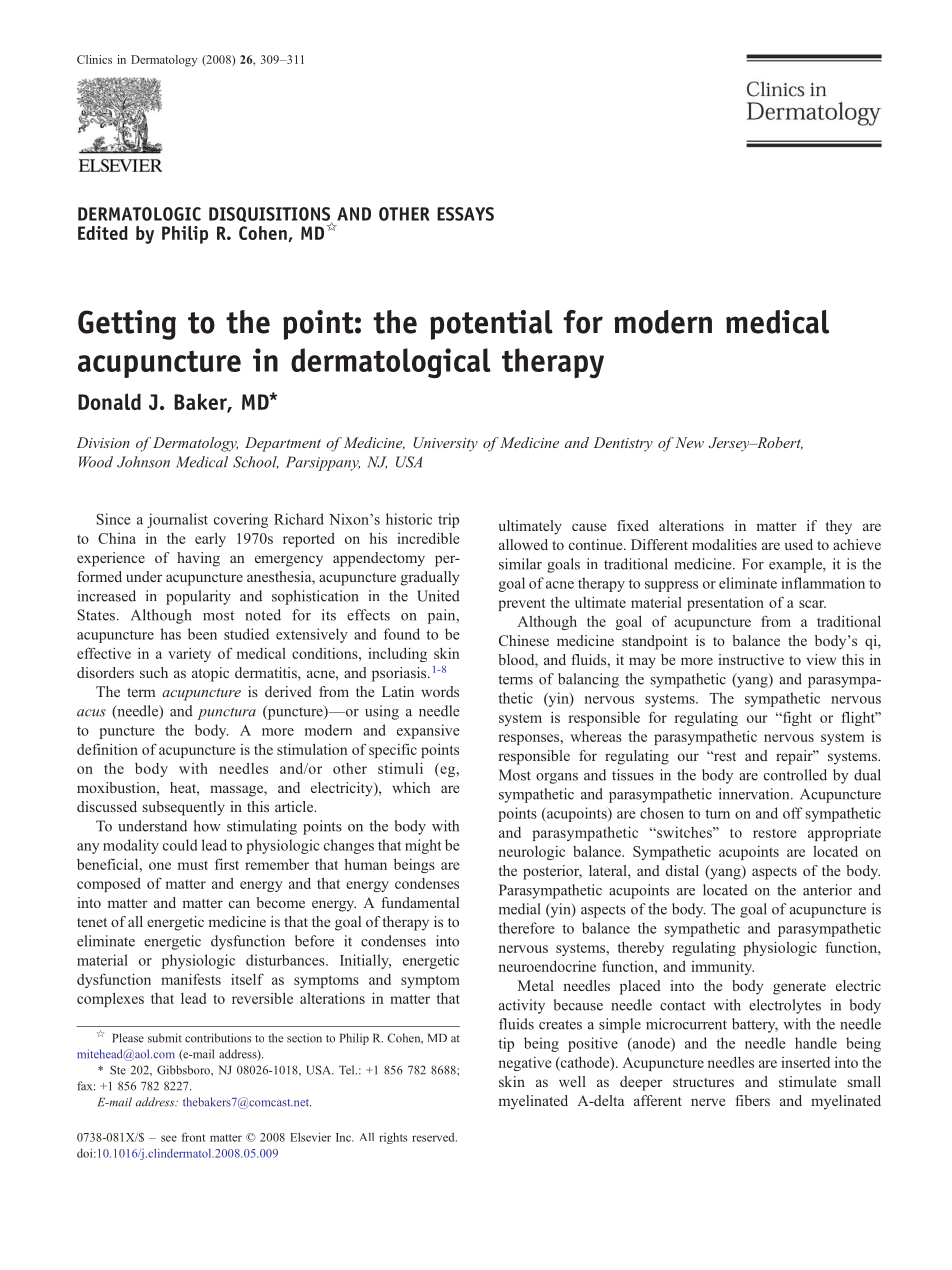 The width and height of the image is (952, 1270). Describe the element at coordinates (445, 444) in the image. I see `University` at that location.
